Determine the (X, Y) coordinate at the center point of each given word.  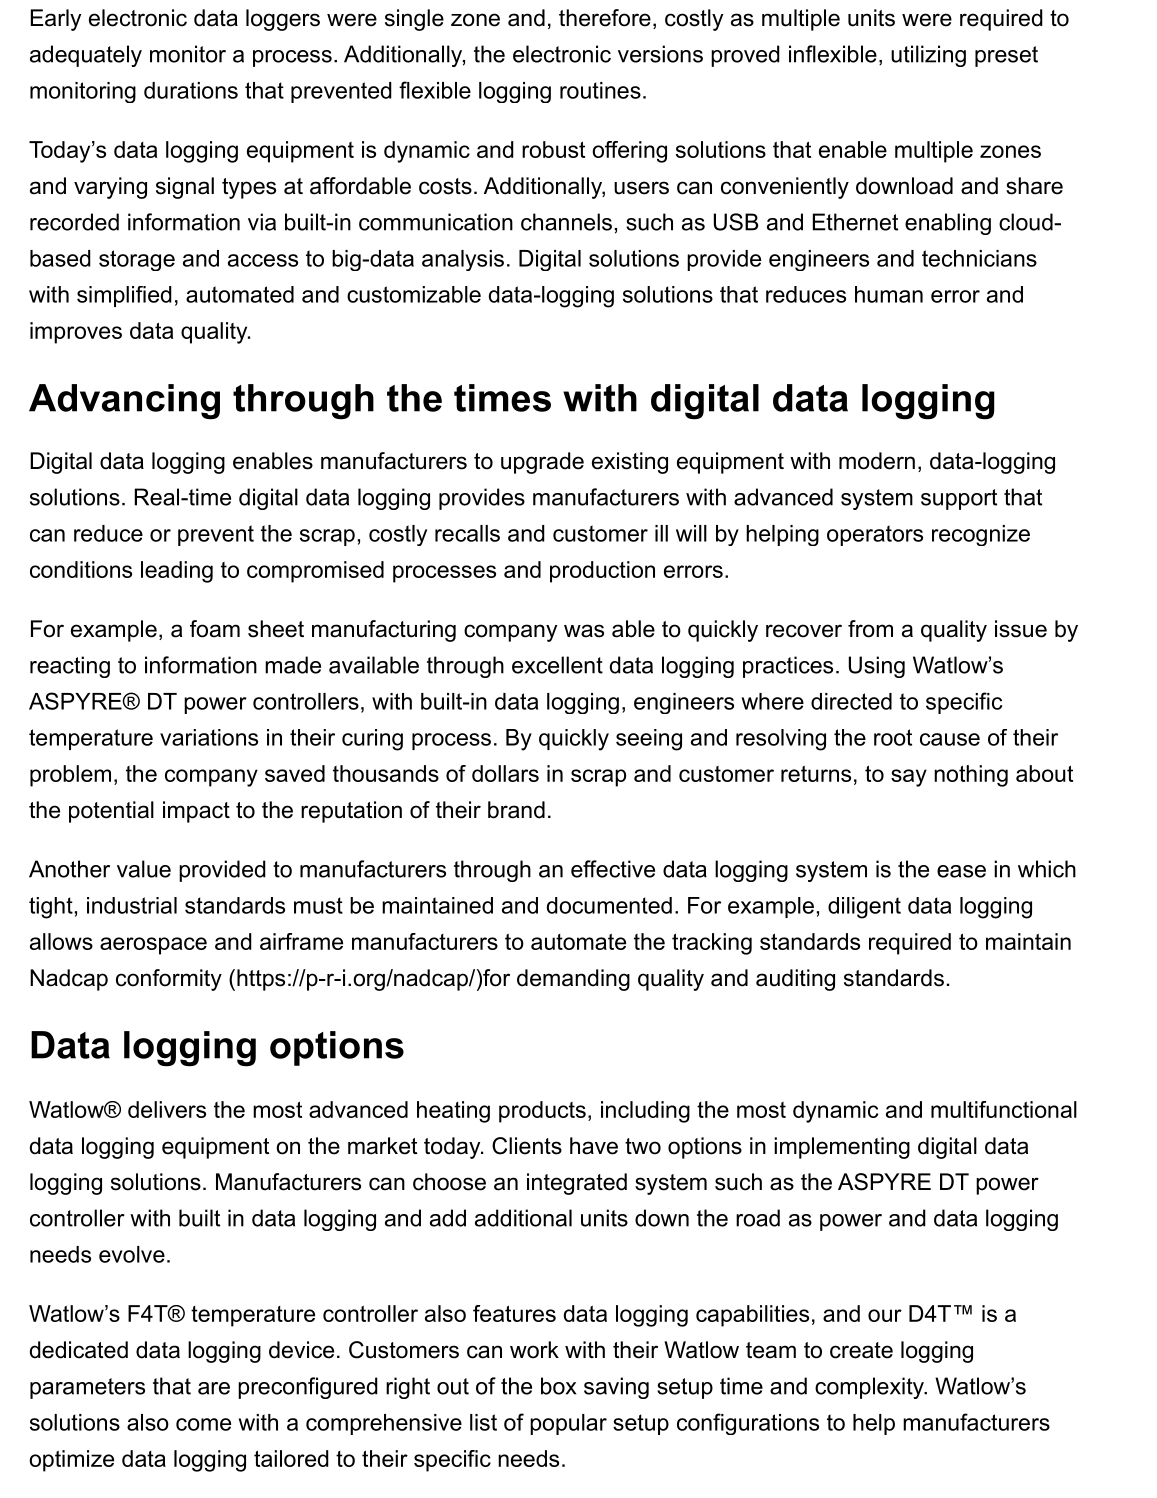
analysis (463, 260)
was (584, 631)
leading (177, 572)
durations (191, 90)
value (144, 869)
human (889, 294)
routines (600, 90)
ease (961, 871)
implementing (842, 1148)
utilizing (928, 56)
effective (613, 869)
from (870, 629)
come (203, 1424)
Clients (527, 1146)
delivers (167, 1109)
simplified (124, 296)
